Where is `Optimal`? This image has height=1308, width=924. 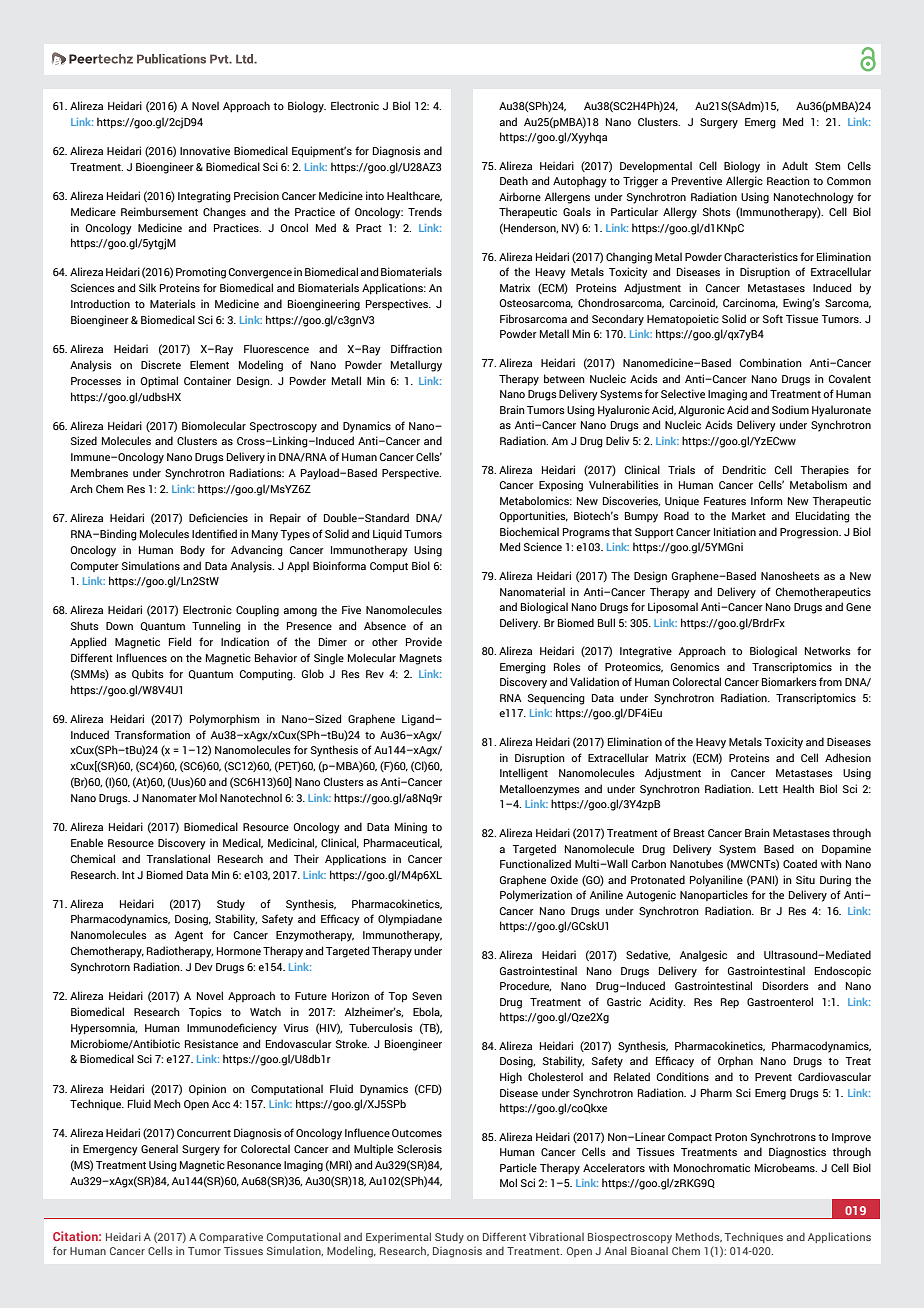
Optimal is located at coordinates (159, 381).
